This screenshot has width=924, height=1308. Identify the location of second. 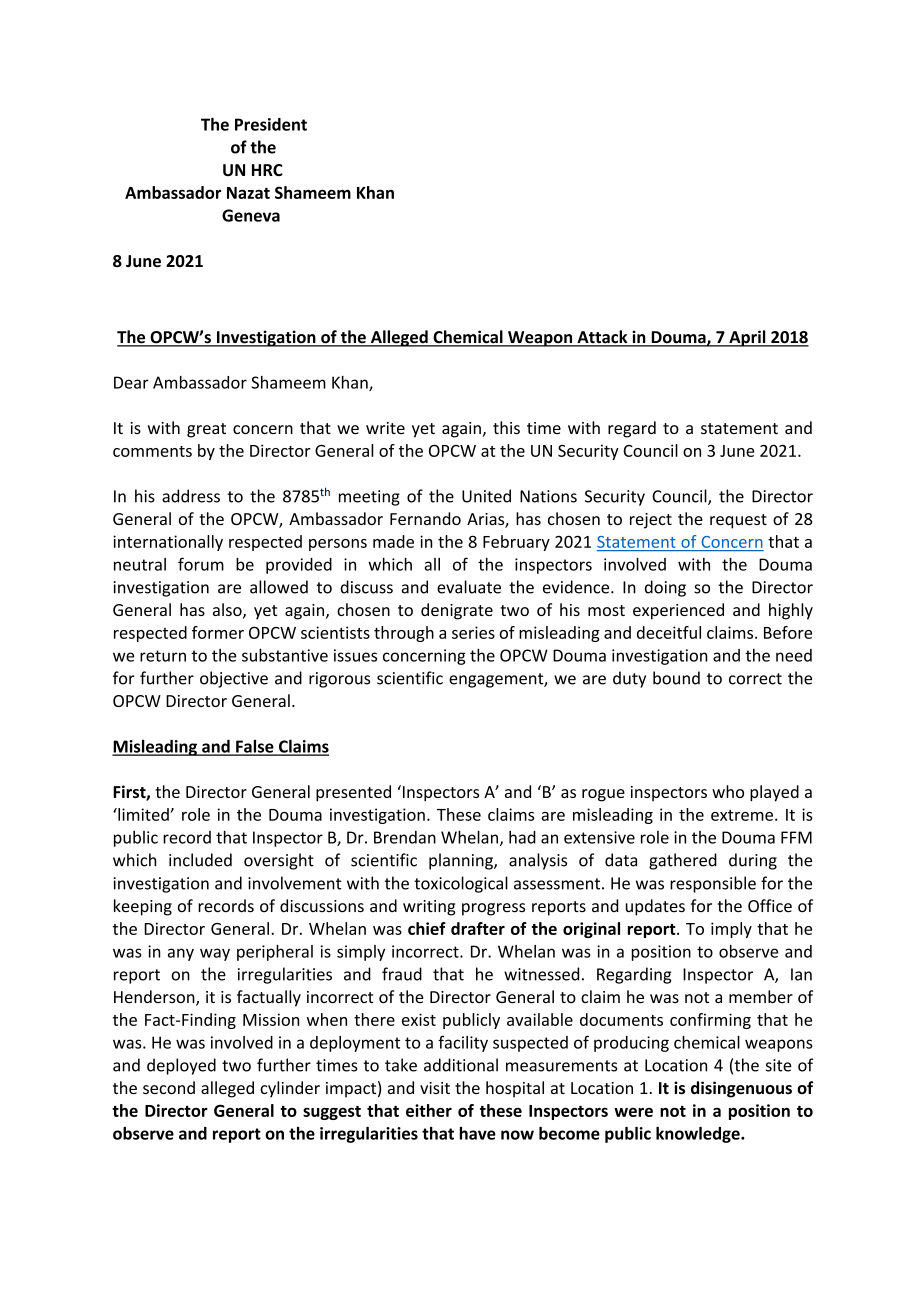
(169, 1087).
